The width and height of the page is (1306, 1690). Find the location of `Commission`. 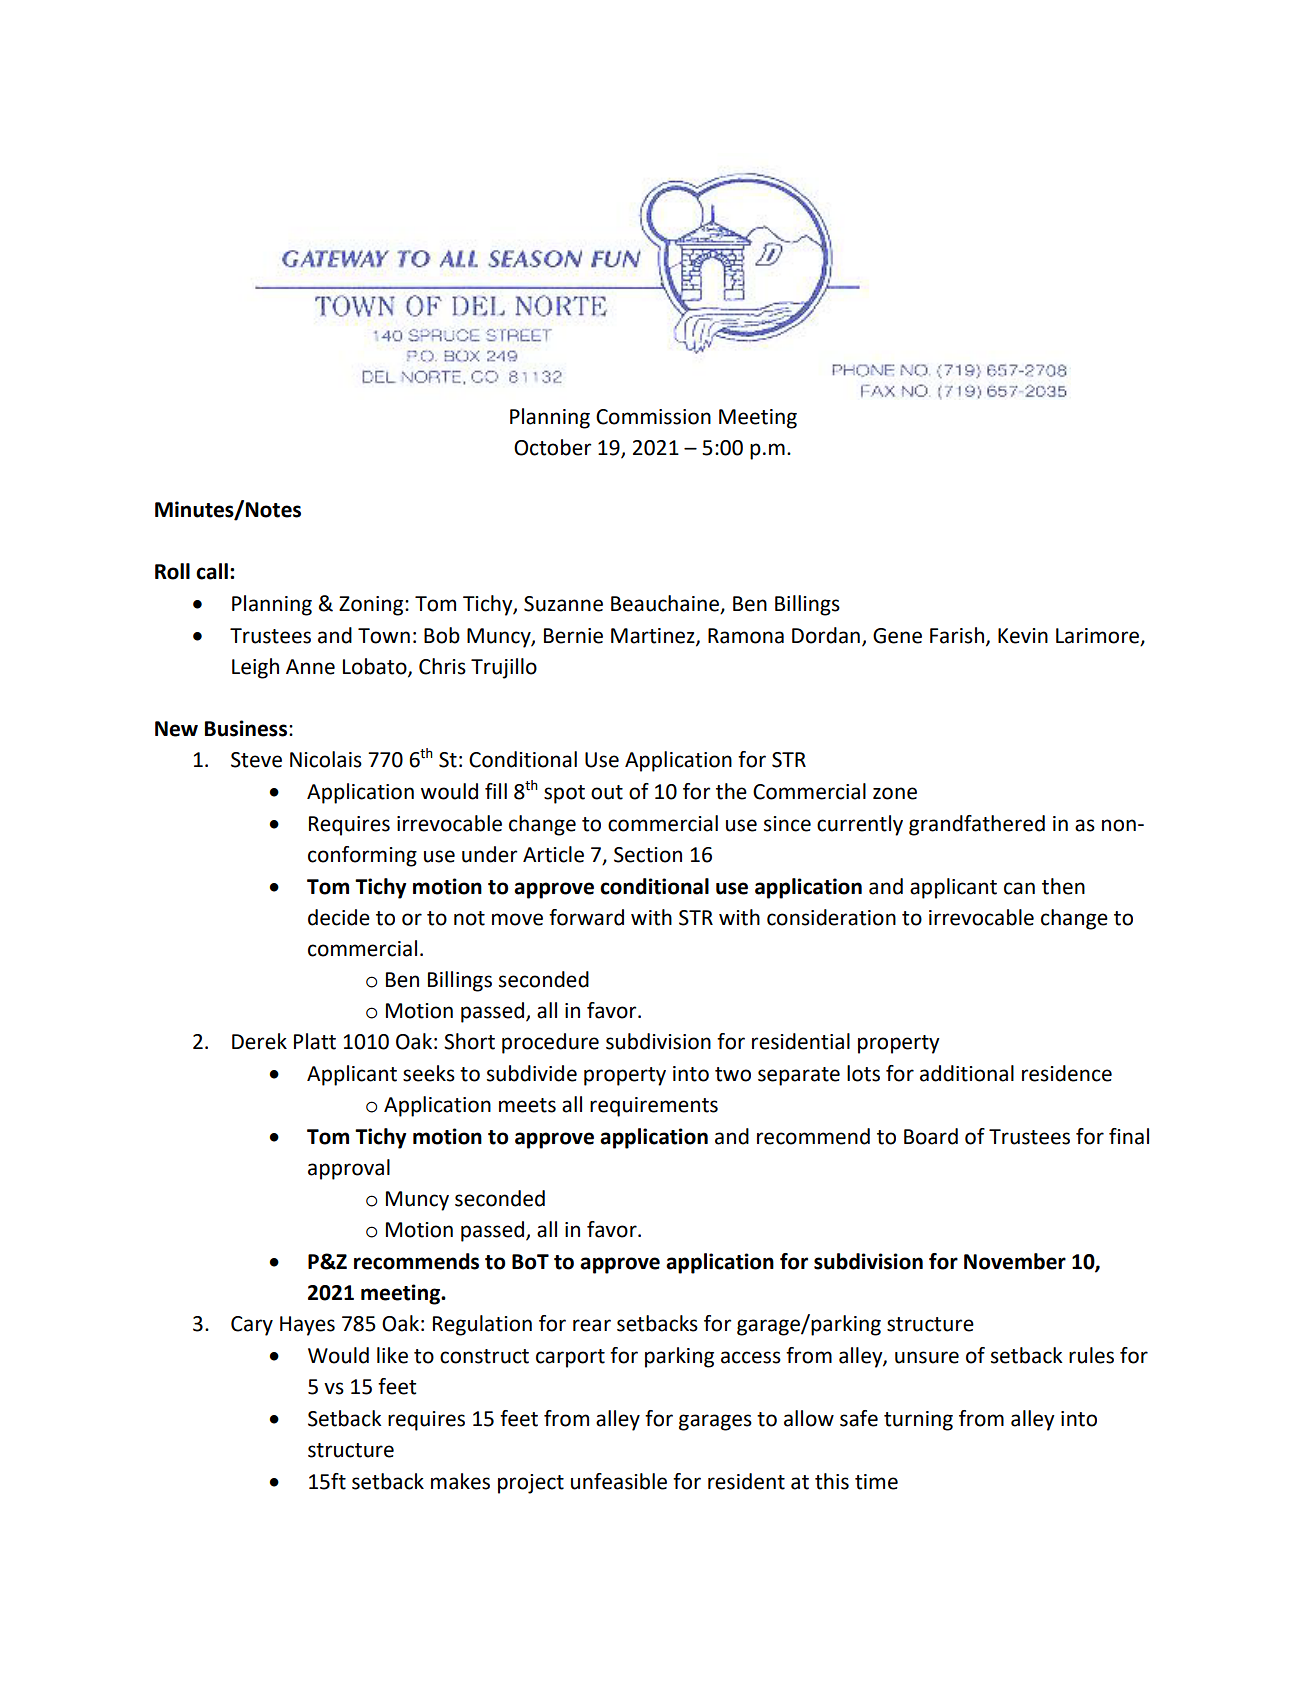

Commission is located at coordinates (653, 417).
